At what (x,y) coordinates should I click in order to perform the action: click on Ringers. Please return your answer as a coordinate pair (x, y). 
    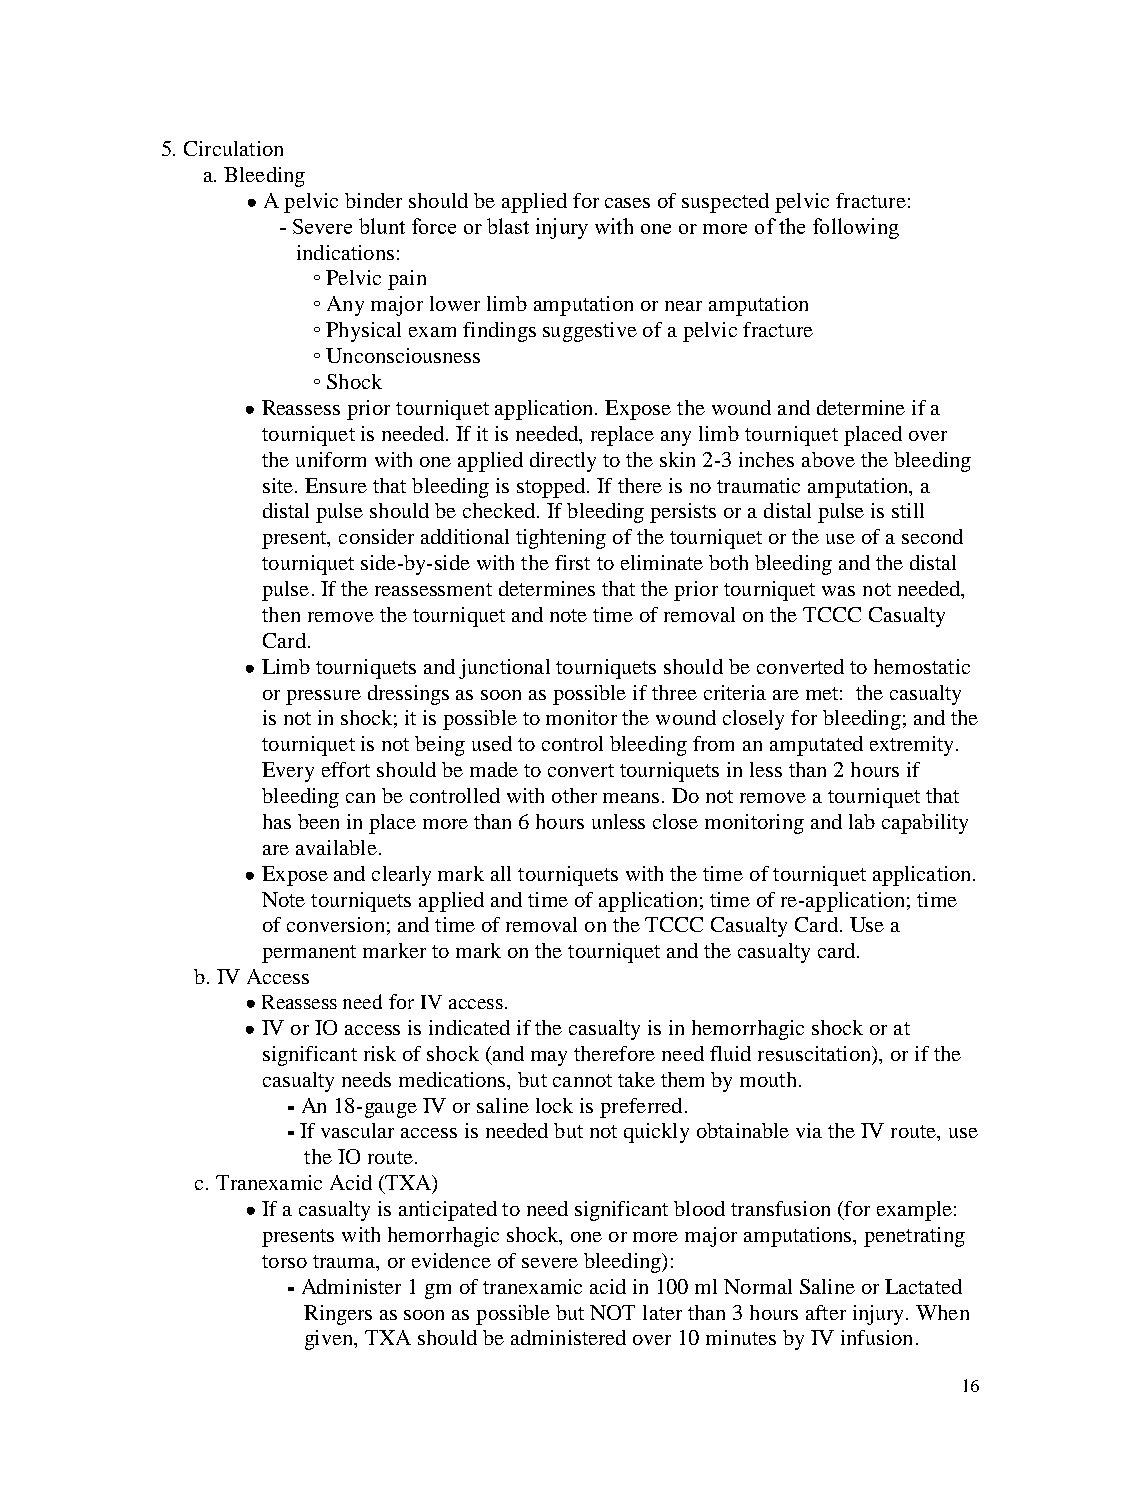
    Looking at the image, I should click on (338, 1315).
